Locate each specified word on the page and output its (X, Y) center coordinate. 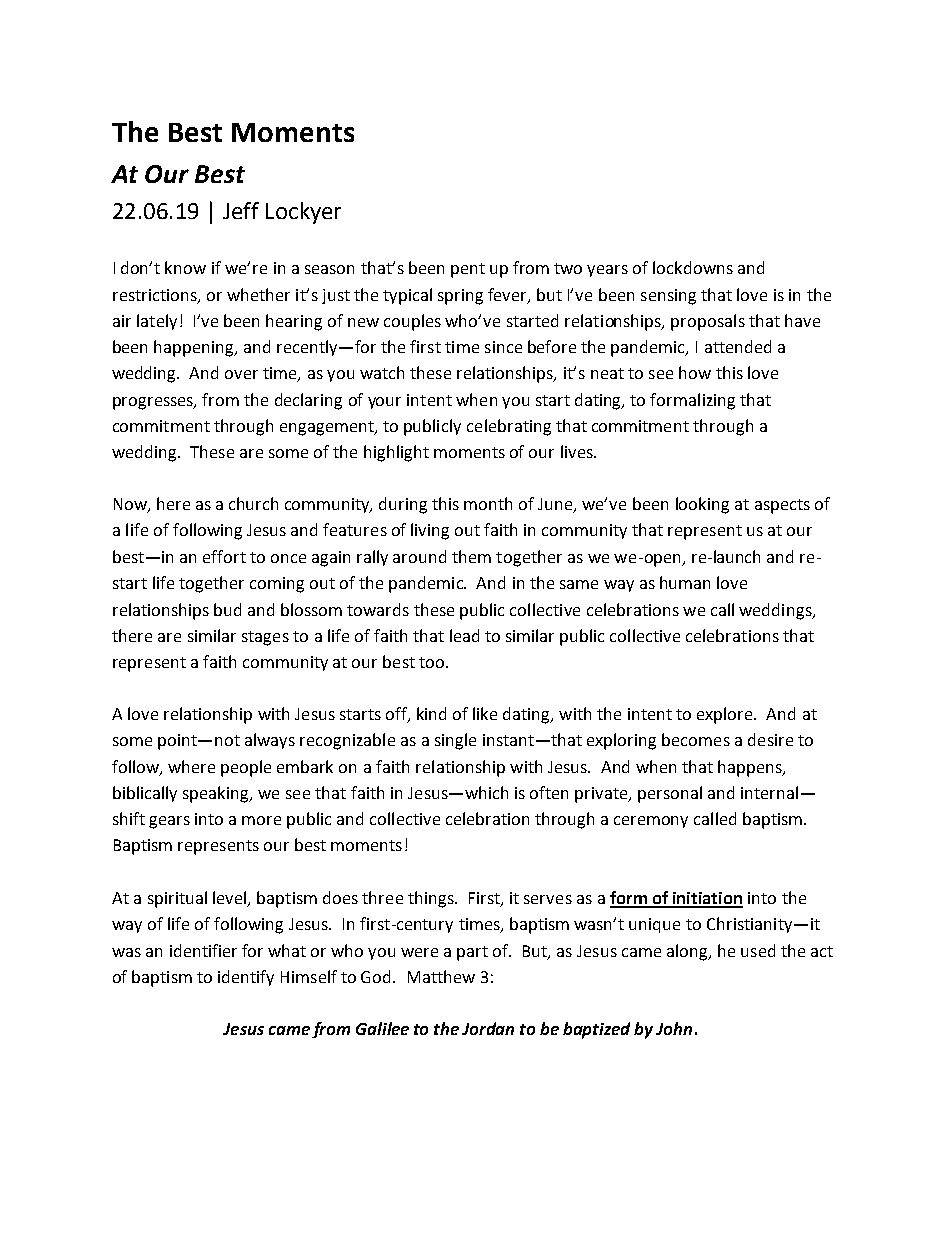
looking (702, 505)
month (488, 503)
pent (468, 270)
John (674, 1028)
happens (751, 768)
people (246, 768)
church (253, 503)
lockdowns (693, 267)
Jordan (488, 1028)
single (455, 741)
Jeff (241, 210)
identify (246, 978)
